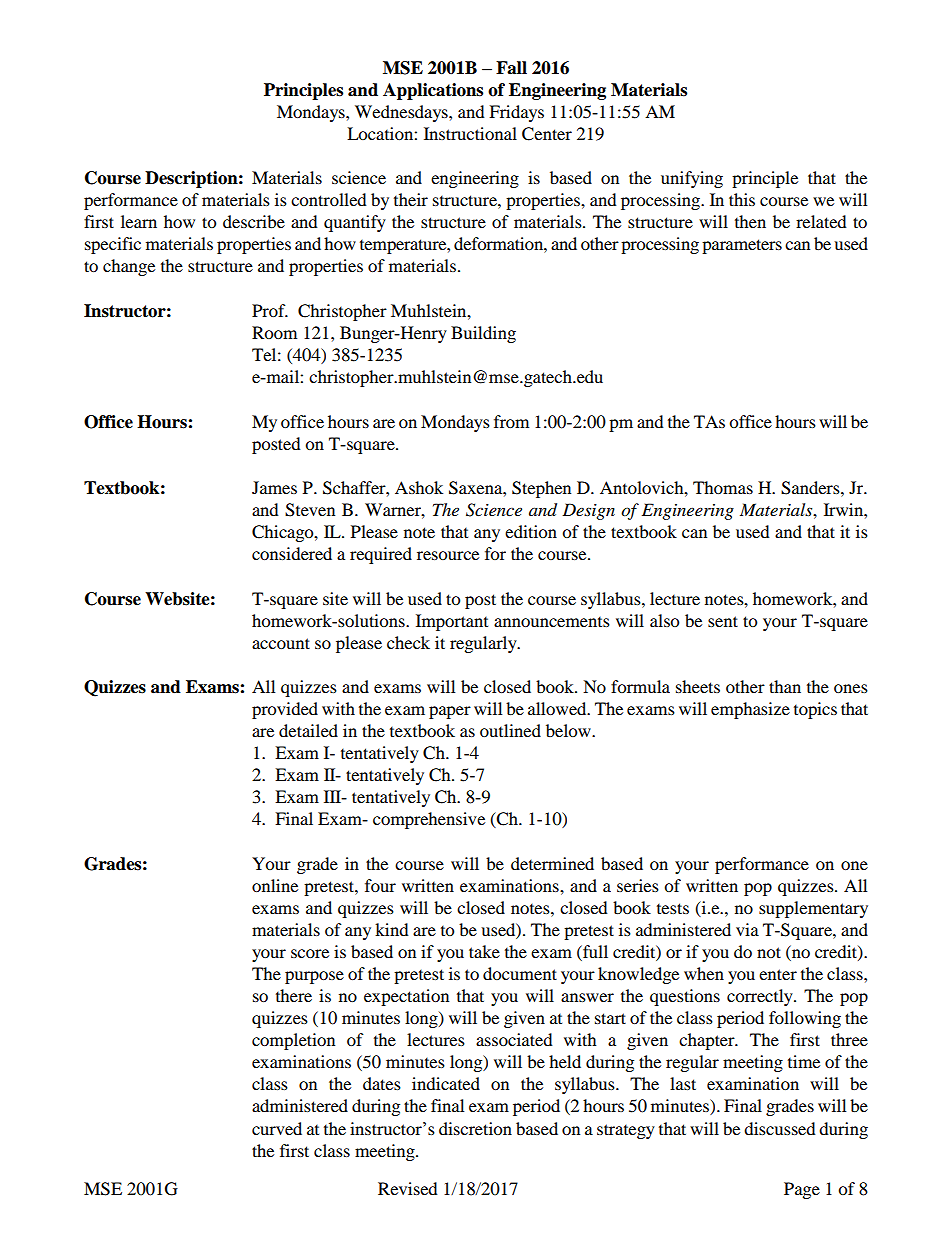 The image size is (952, 1233). I want to click on curved, so click(277, 1128).
